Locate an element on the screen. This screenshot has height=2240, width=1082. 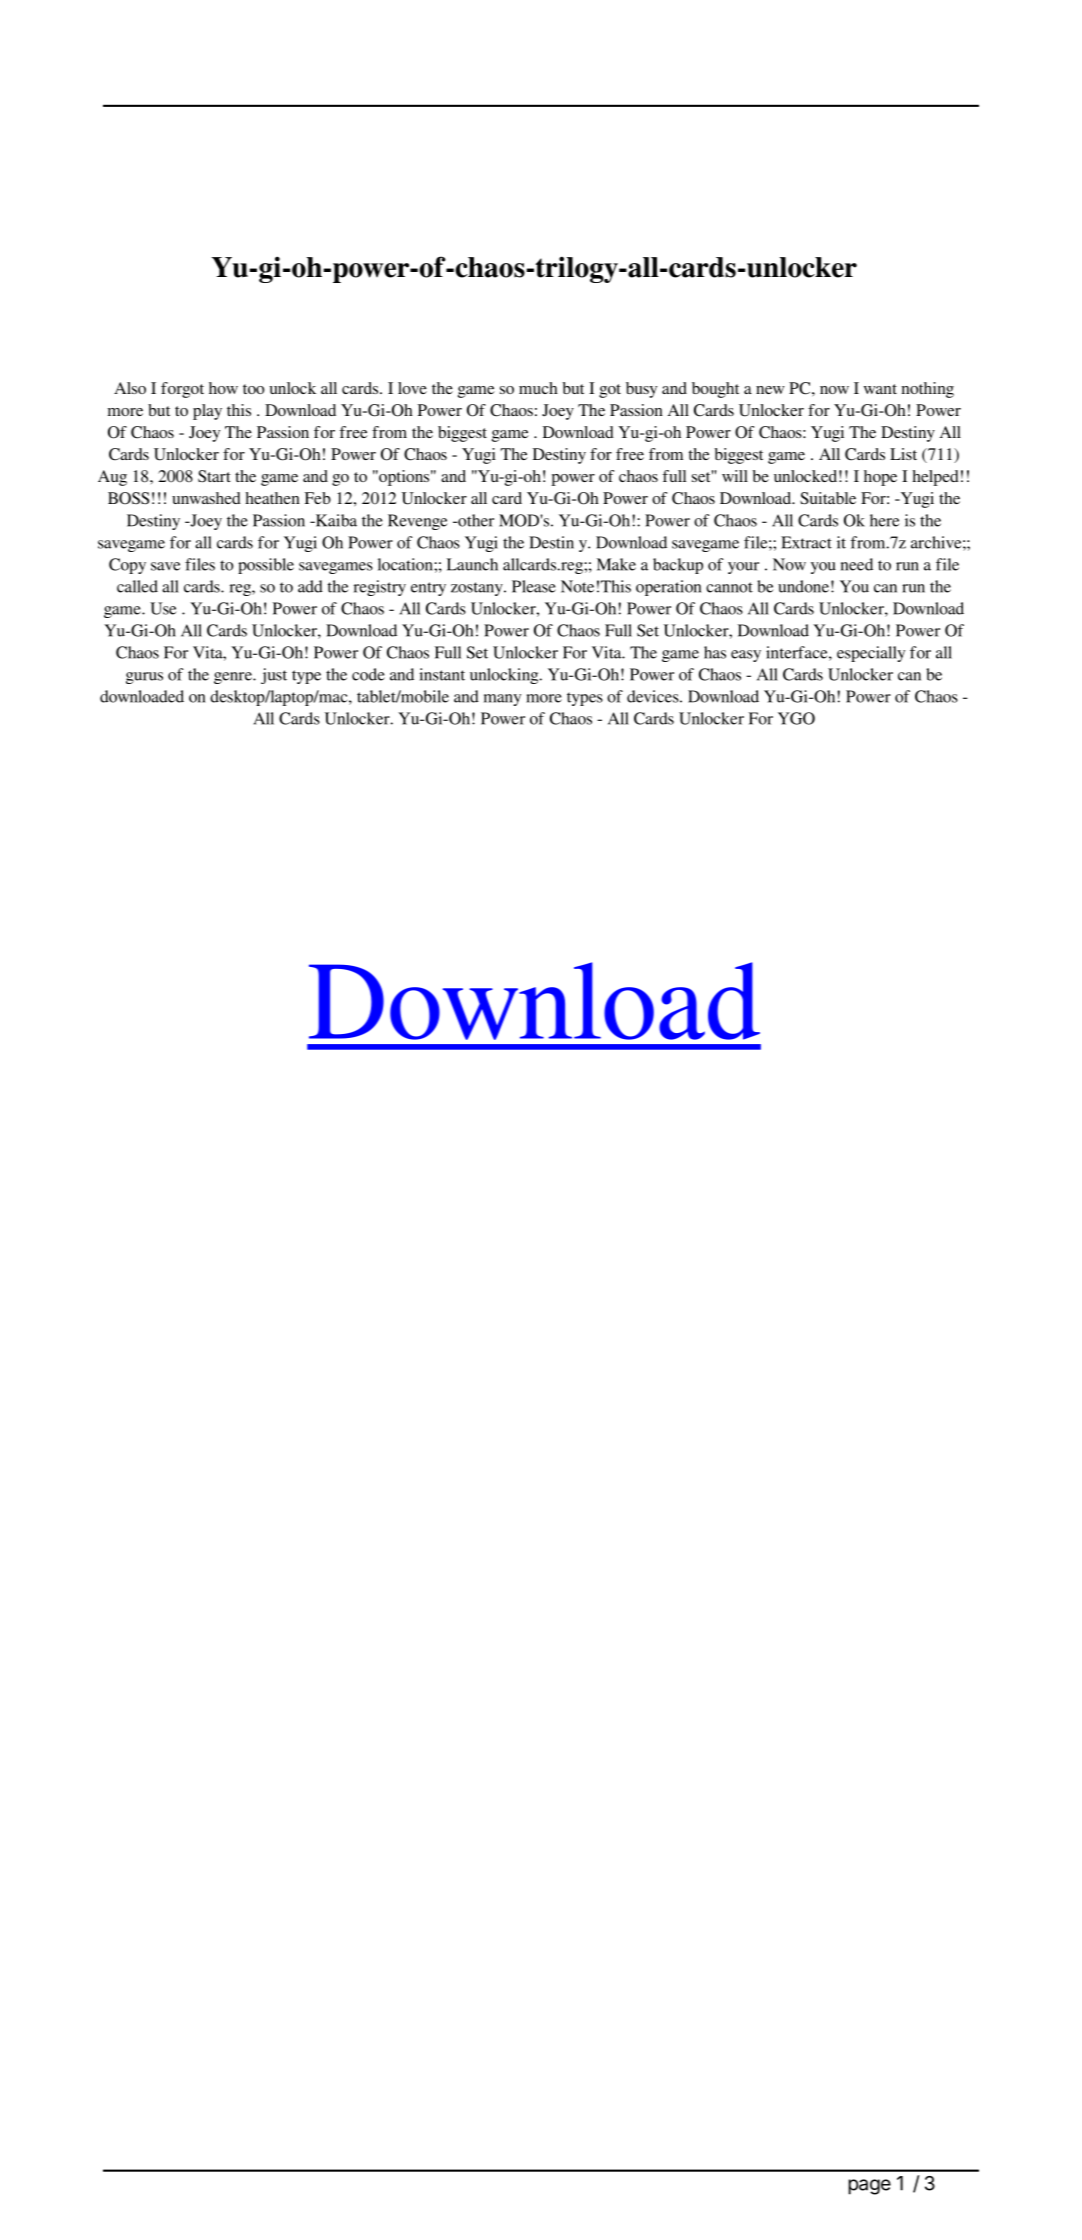
undone is located at coordinates (803, 586).
